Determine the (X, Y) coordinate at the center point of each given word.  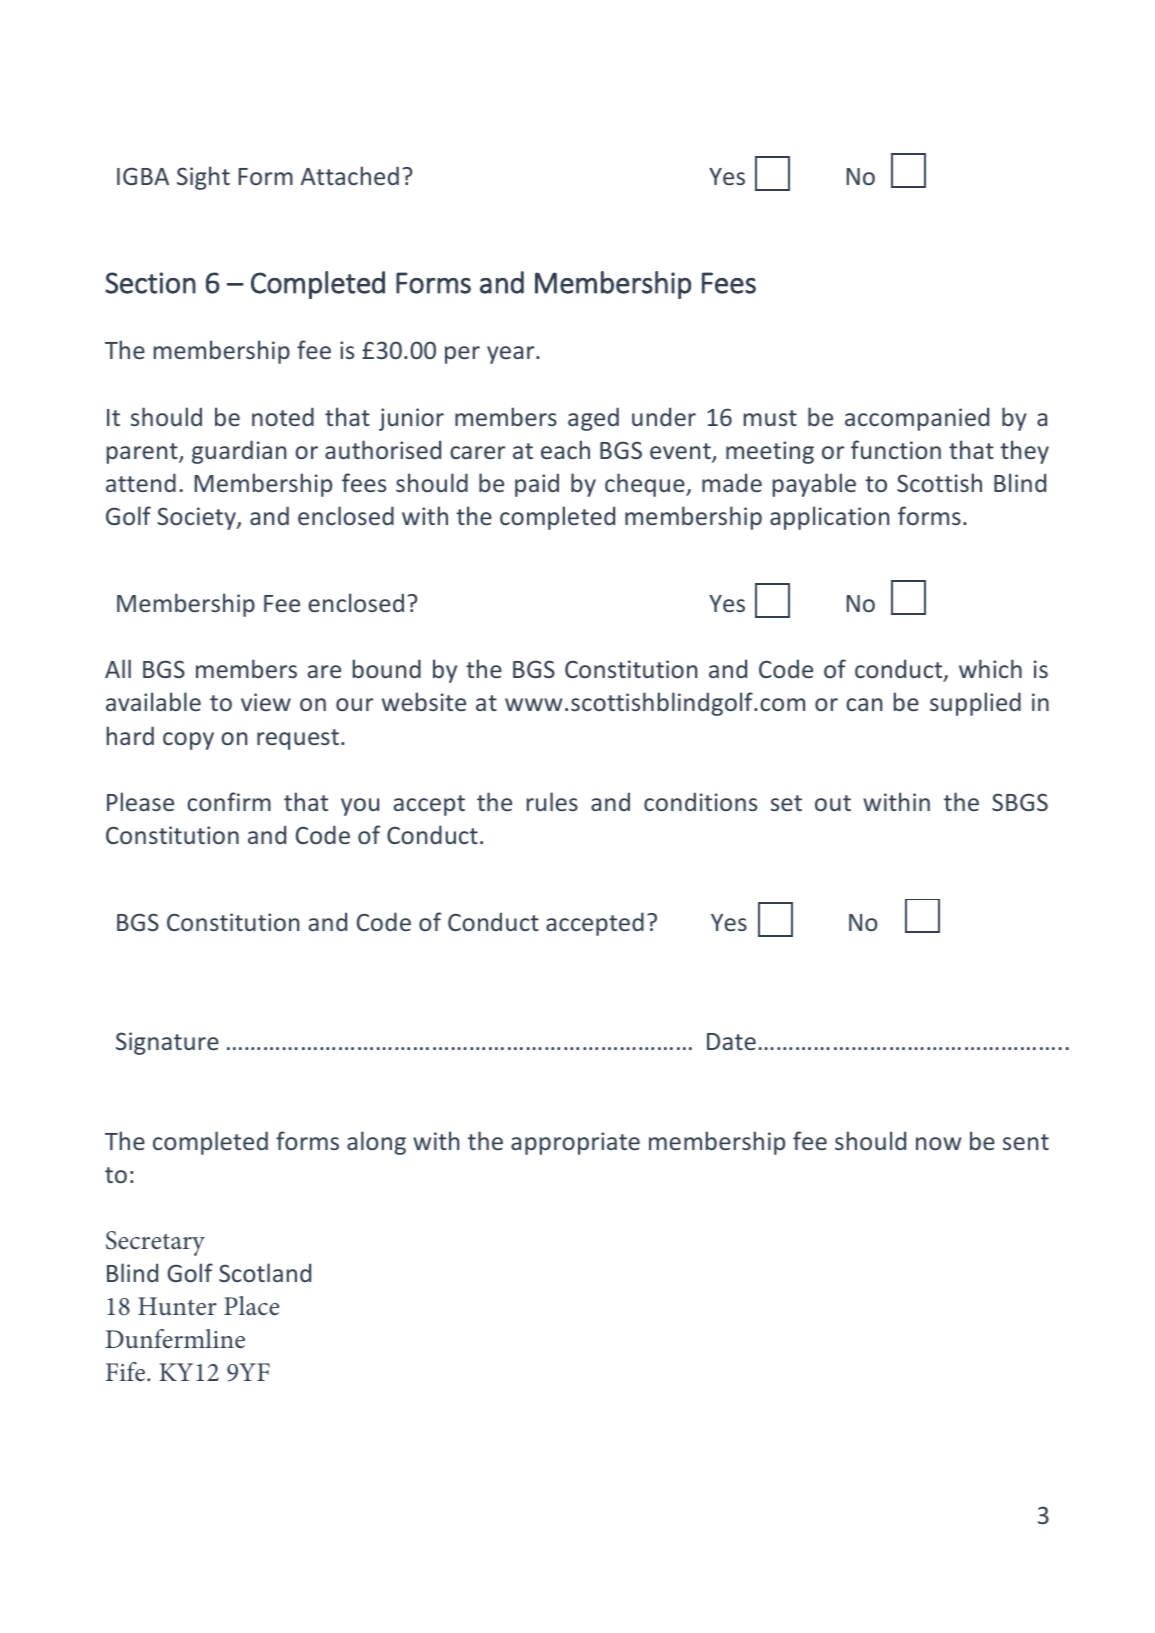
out (833, 803)
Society (197, 518)
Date (731, 1041)
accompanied (917, 419)
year (512, 355)
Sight (203, 178)
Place (251, 1306)
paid (537, 485)
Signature (167, 1043)
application (829, 518)
